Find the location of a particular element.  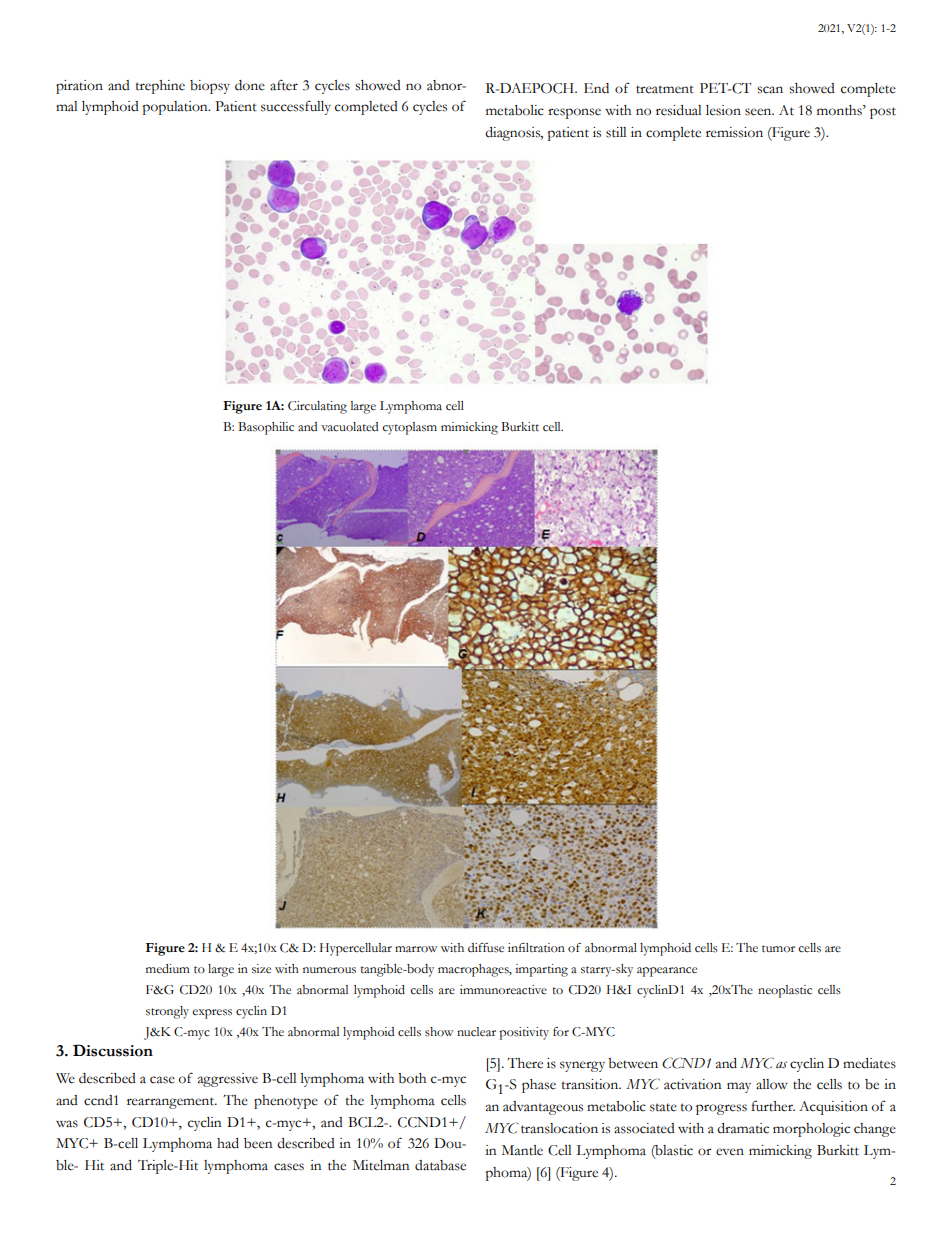

tumor is located at coordinates (778, 948).
